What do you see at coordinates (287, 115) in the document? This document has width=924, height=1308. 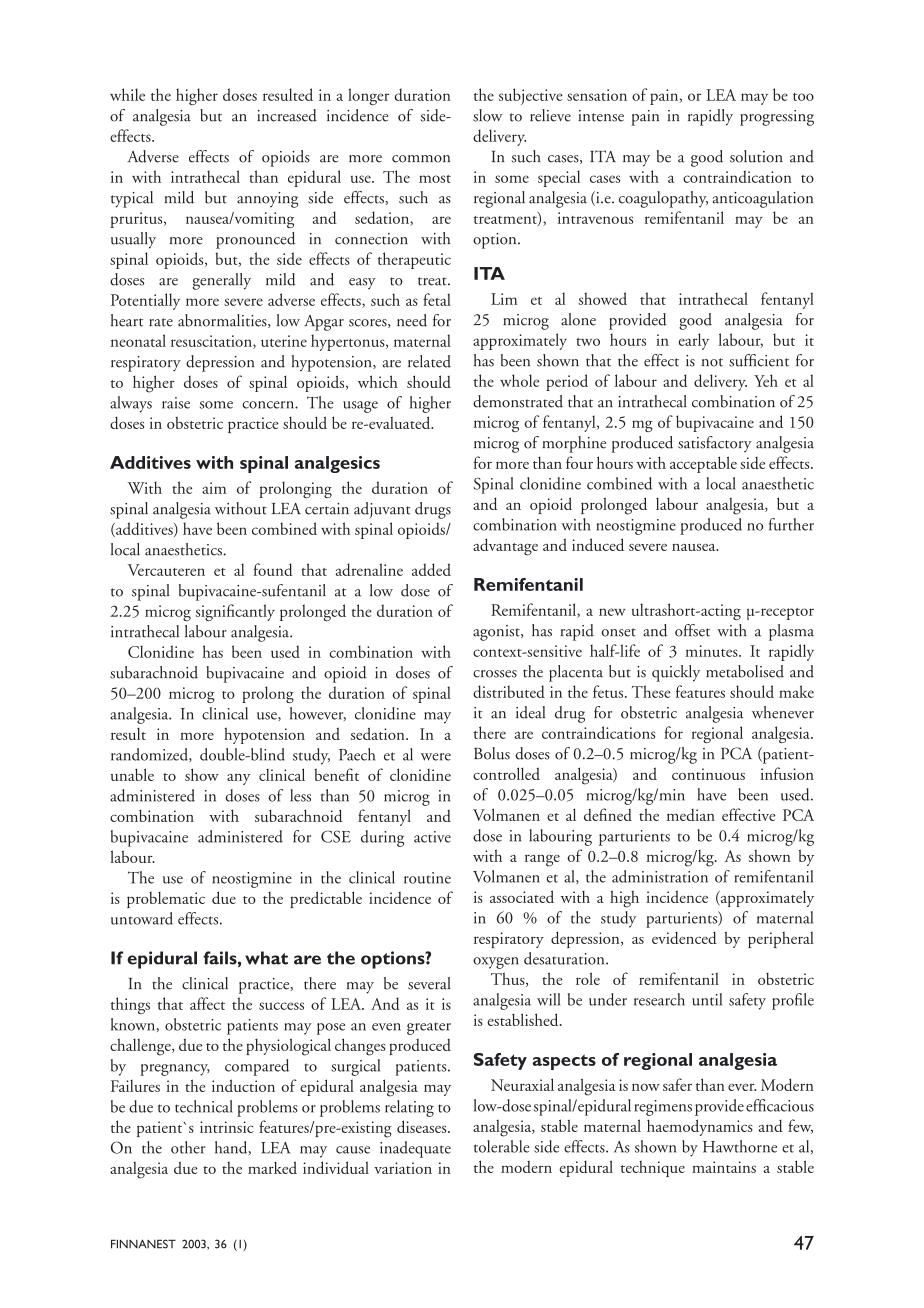 I see `increased` at bounding box center [287, 115].
